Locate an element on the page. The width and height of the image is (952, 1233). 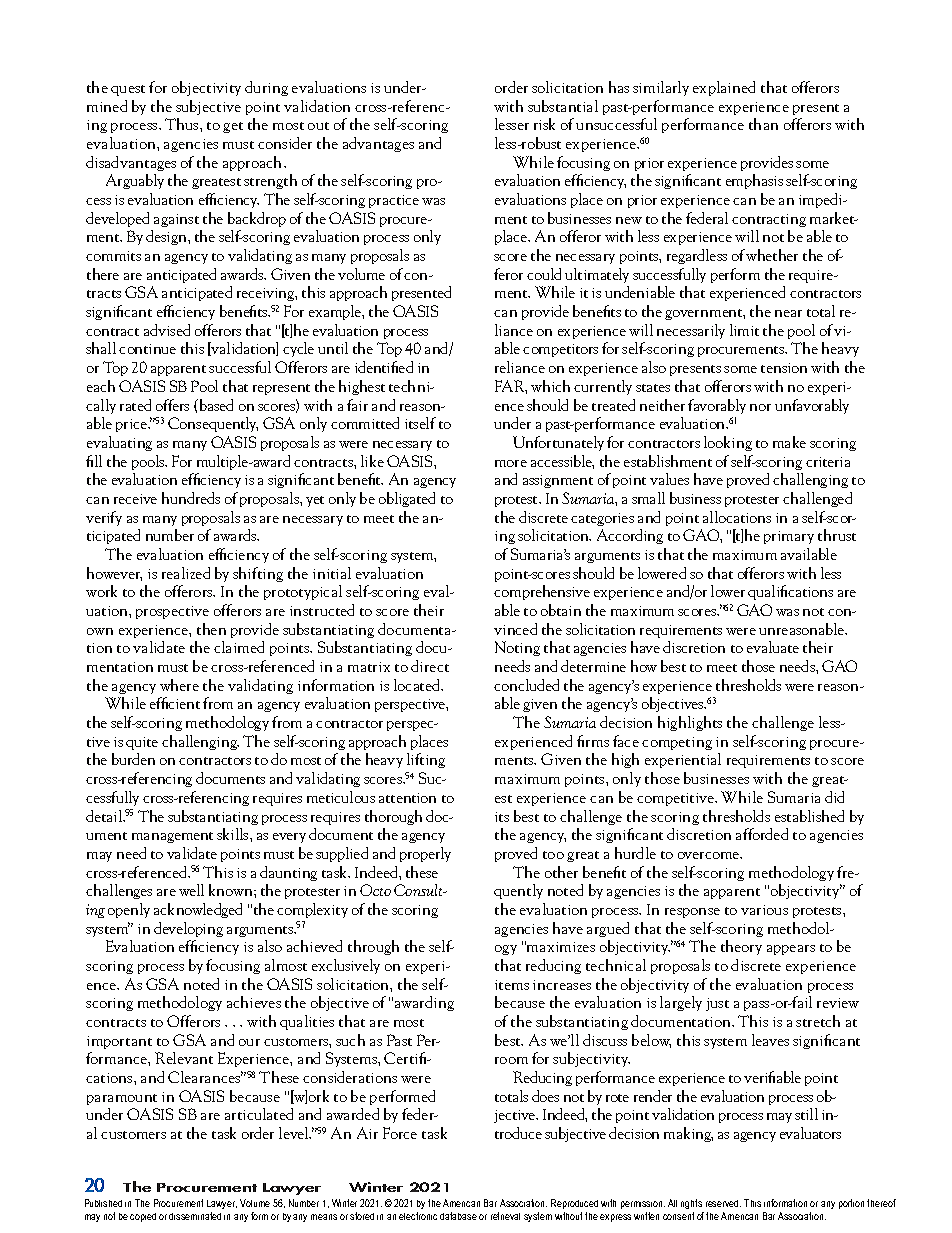
Thus is located at coordinates (183, 124).
